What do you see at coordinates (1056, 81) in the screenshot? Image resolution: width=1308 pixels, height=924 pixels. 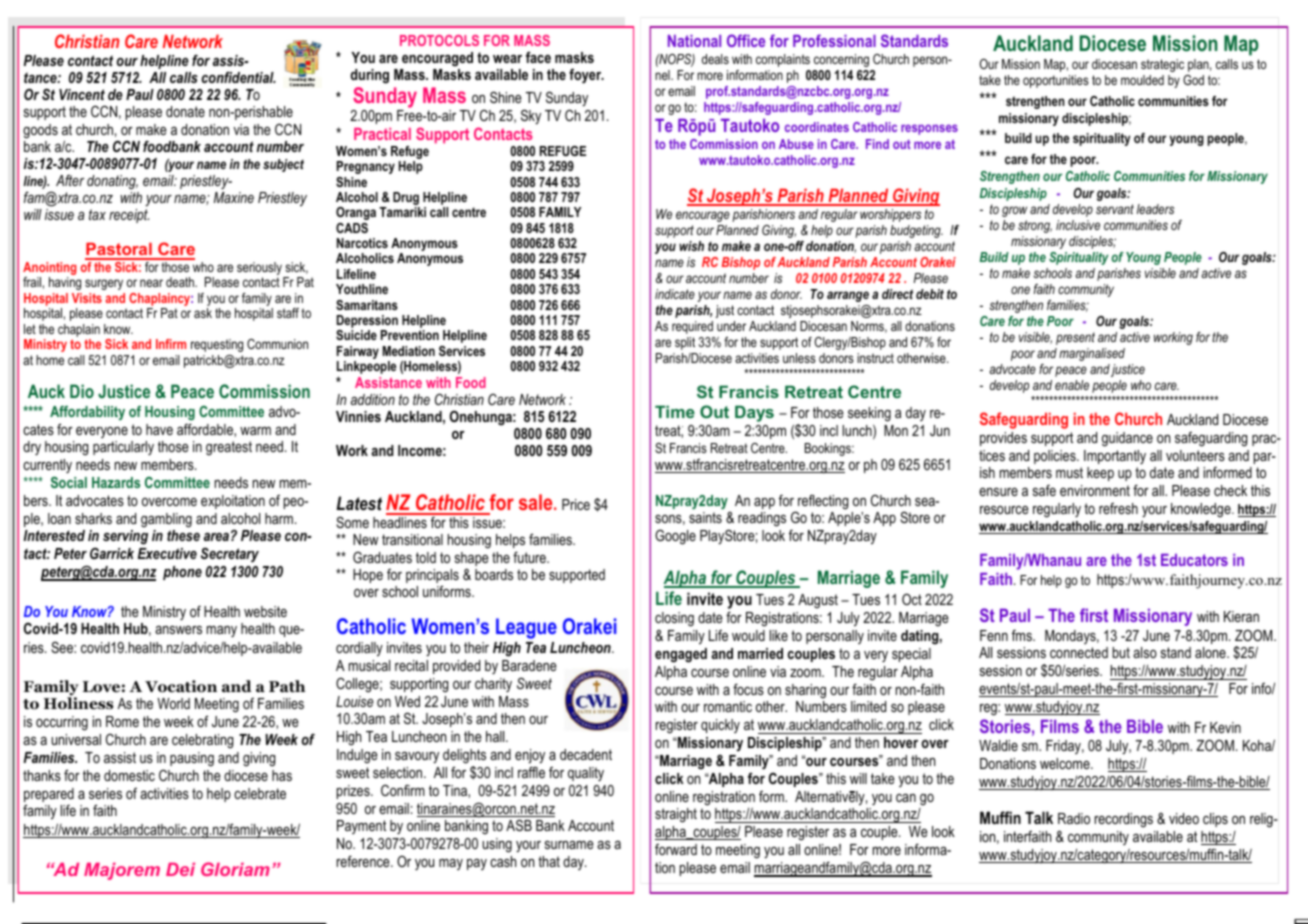 I see `opportunities` at bounding box center [1056, 81].
